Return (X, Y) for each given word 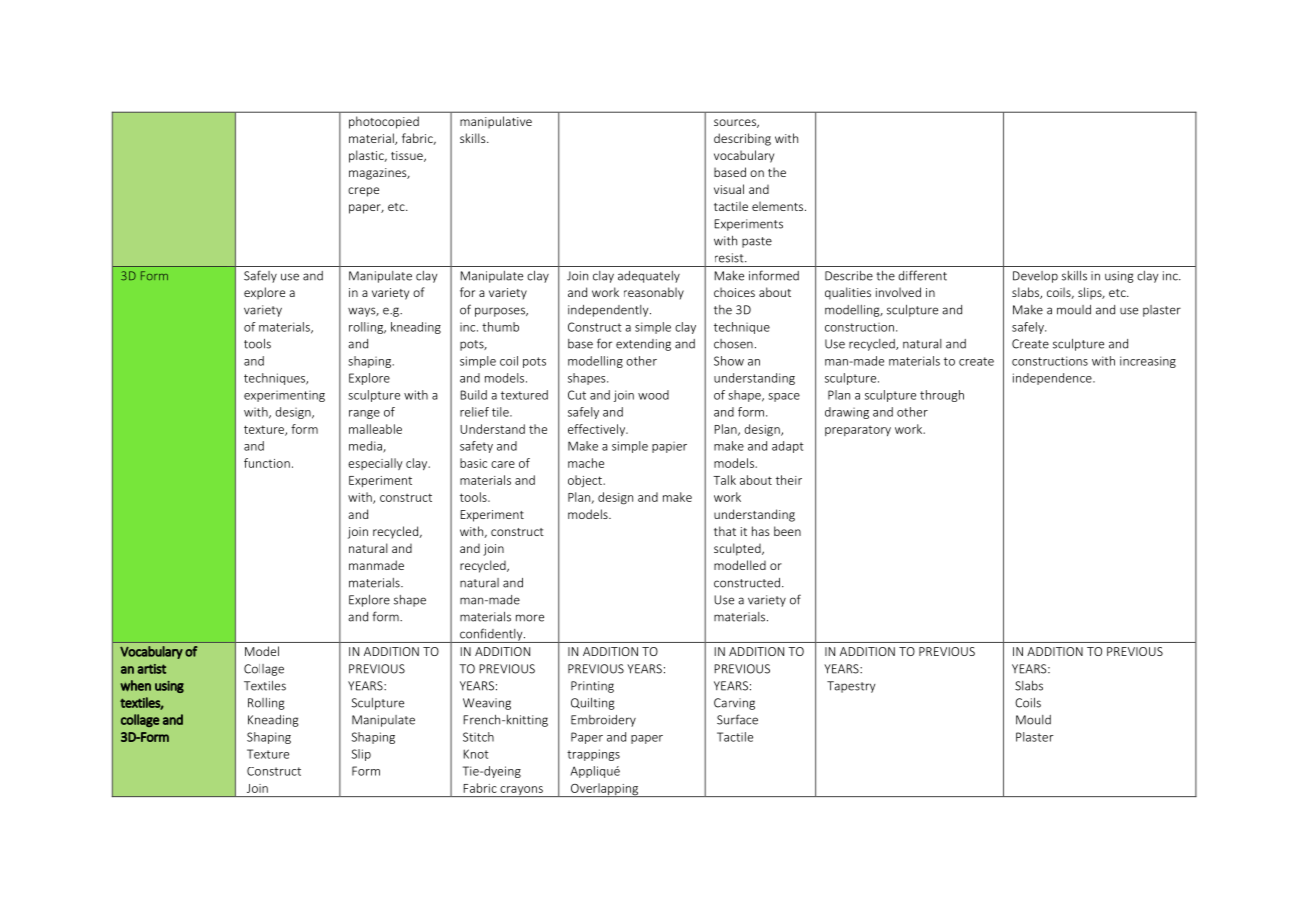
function (267, 463)
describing (742, 139)
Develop (1035, 277)
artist (151, 669)
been (787, 531)
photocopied (384, 122)
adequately (649, 277)
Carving (734, 704)
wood (653, 395)
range (364, 414)
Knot (476, 754)
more (530, 618)
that (725, 531)
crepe (363, 192)
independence (1053, 379)
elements (779, 206)
